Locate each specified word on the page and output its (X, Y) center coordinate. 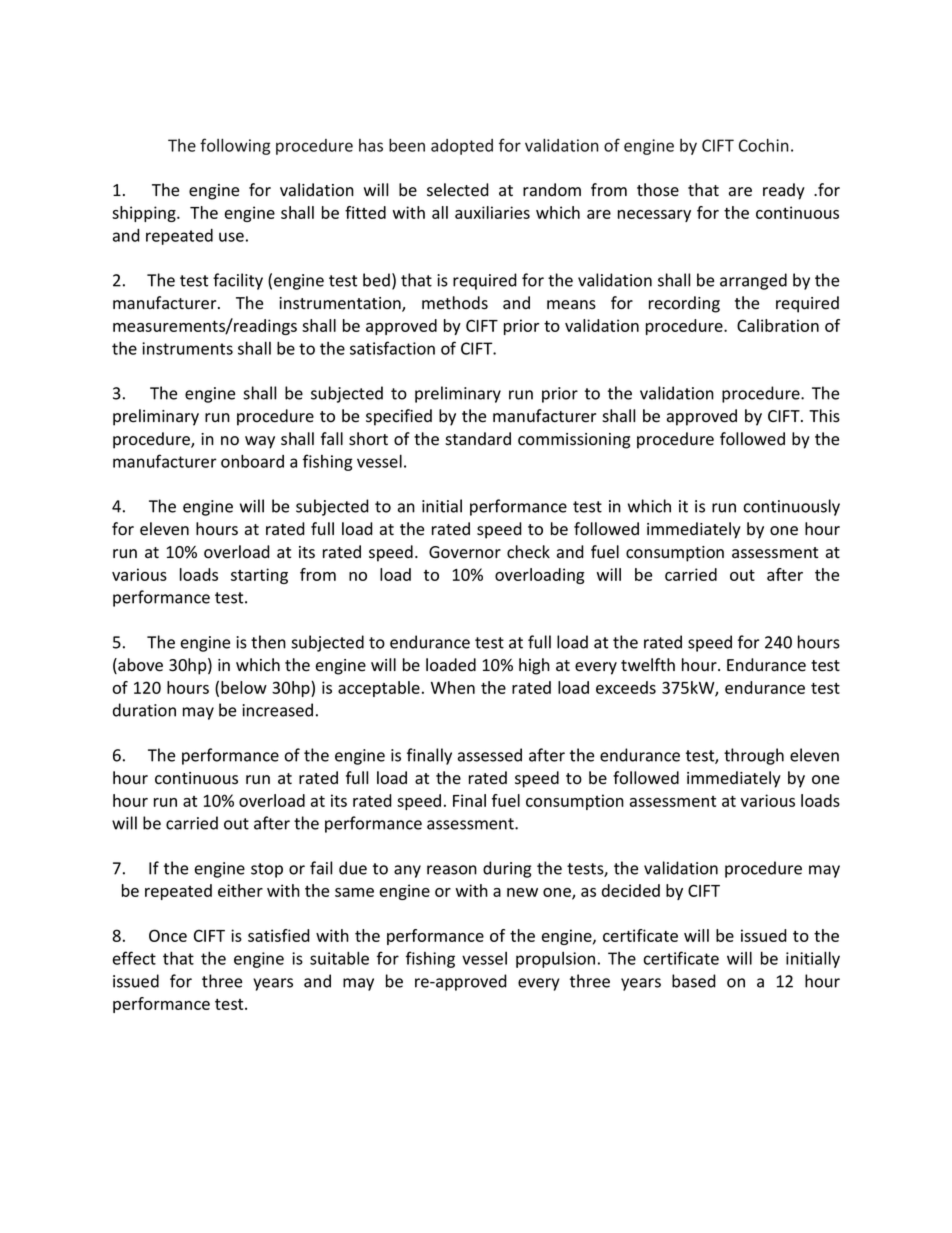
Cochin (764, 145)
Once (168, 935)
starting (259, 576)
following (235, 146)
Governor (465, 552)
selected (458, 190)
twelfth (648, 665)
